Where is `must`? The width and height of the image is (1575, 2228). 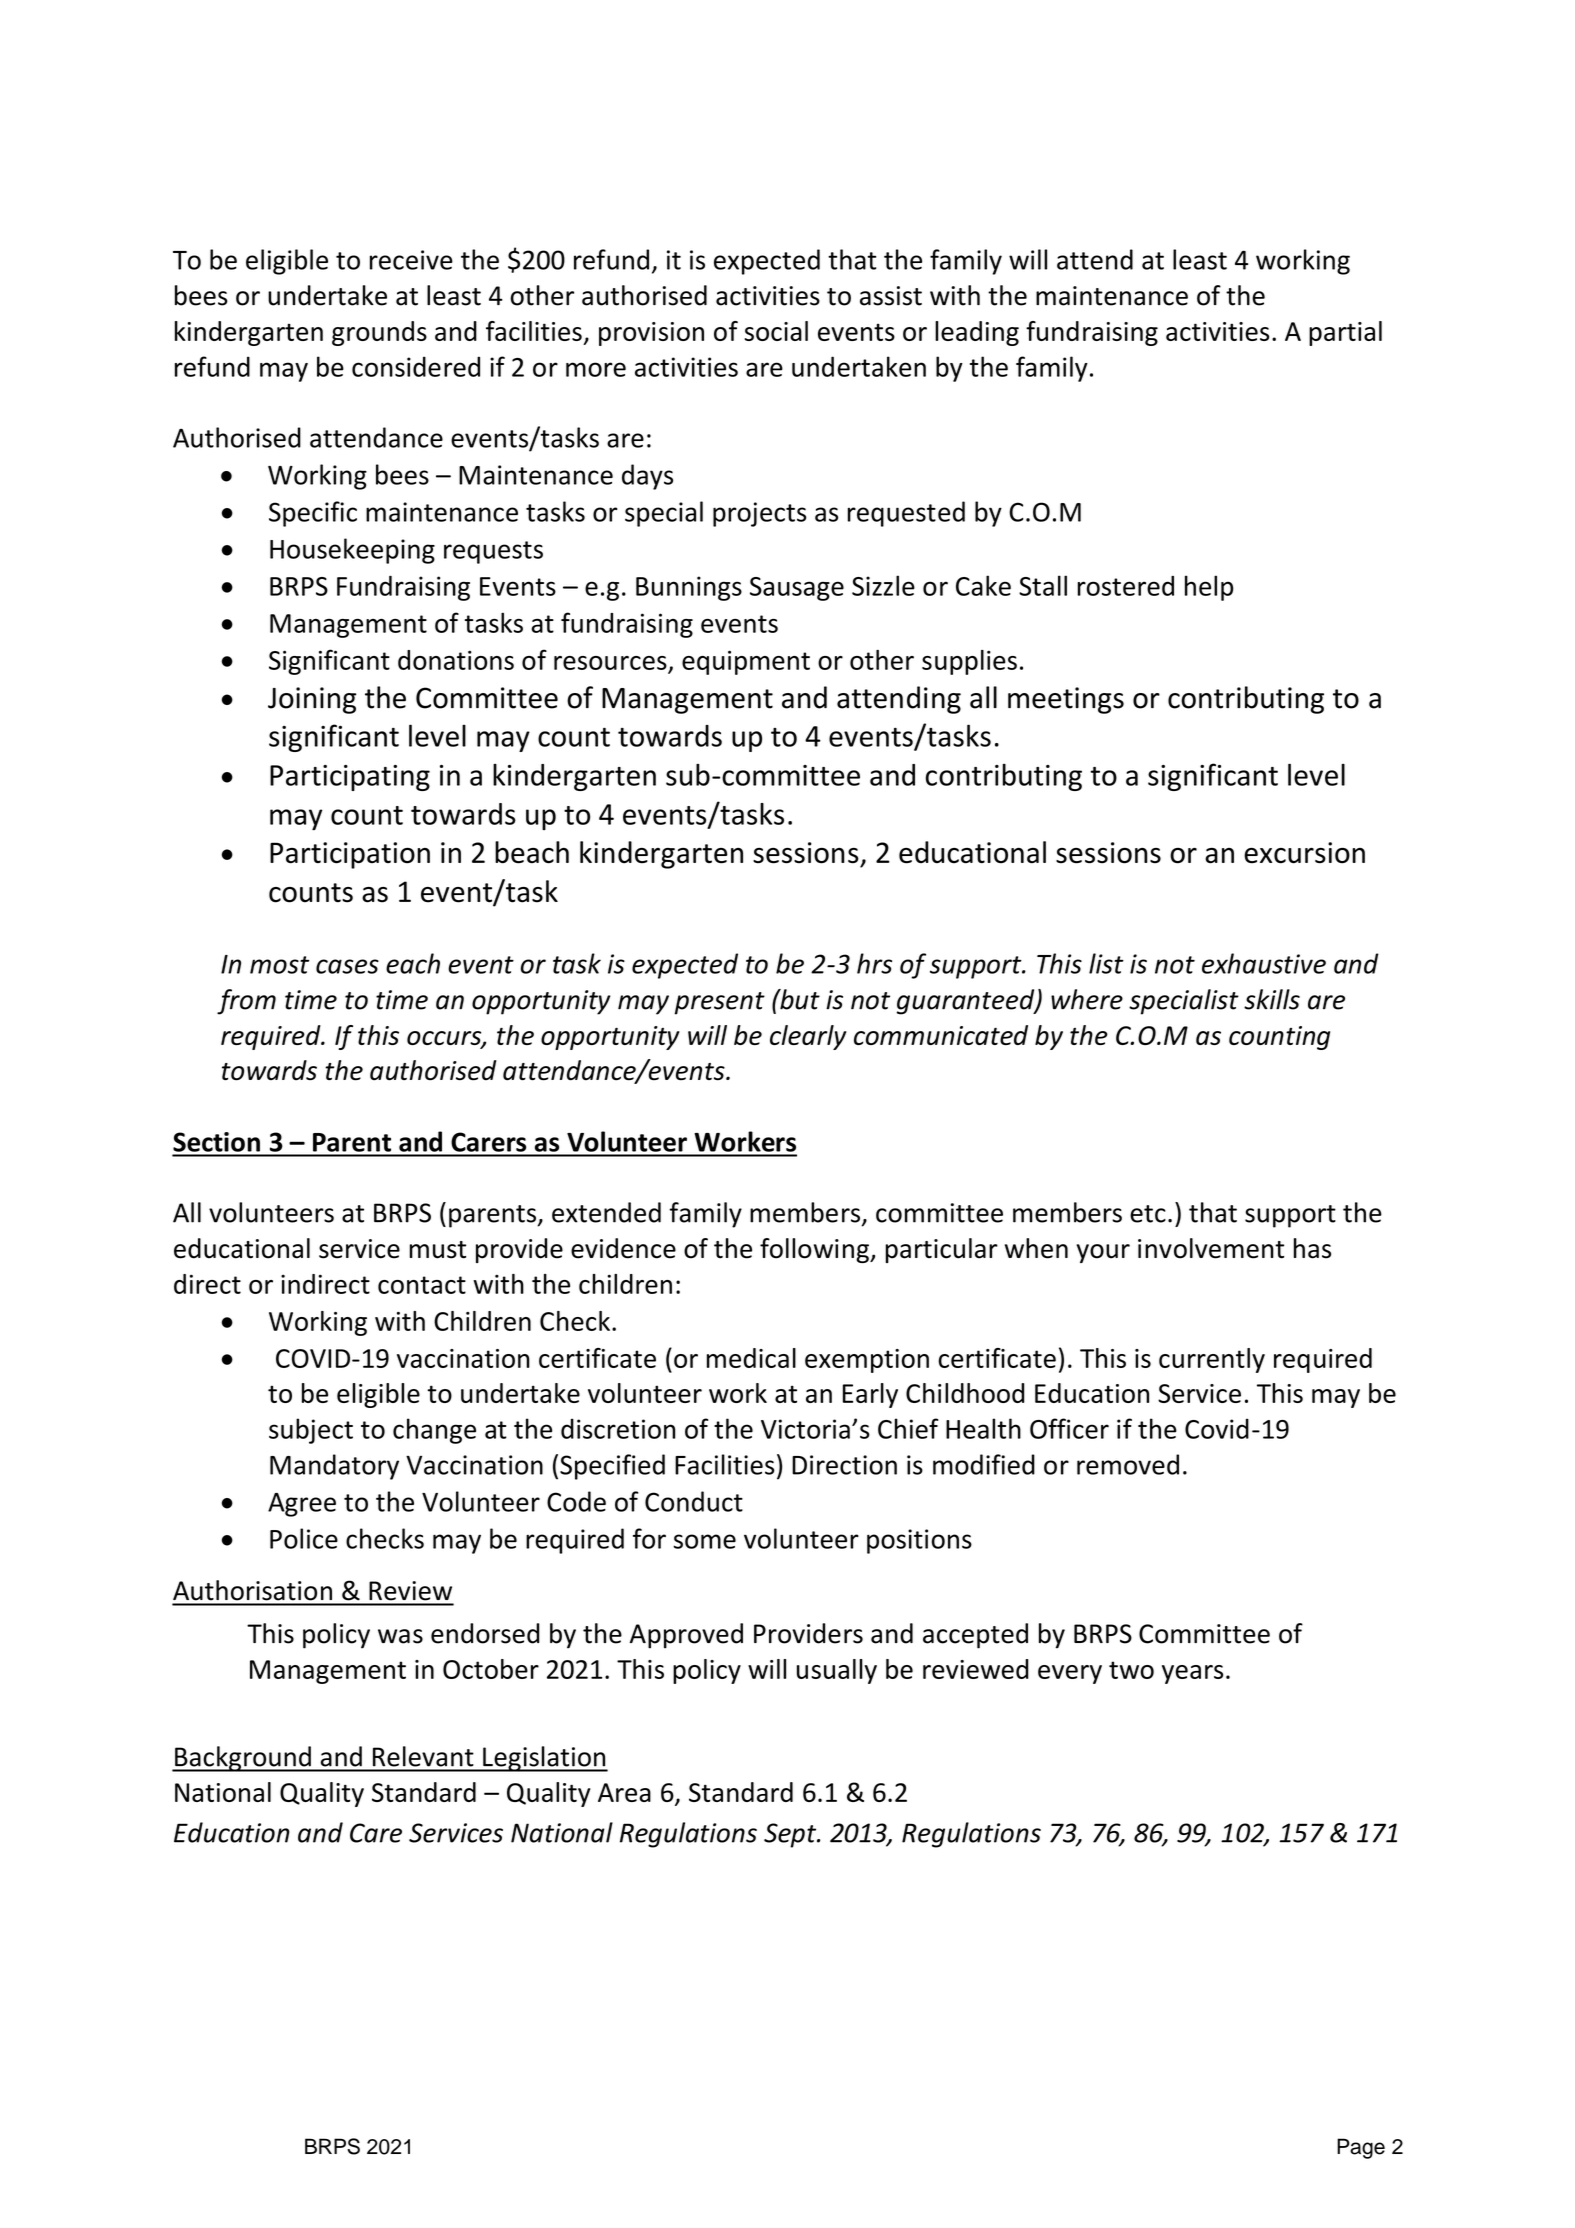 must is located at coordinates (438, 1250).
